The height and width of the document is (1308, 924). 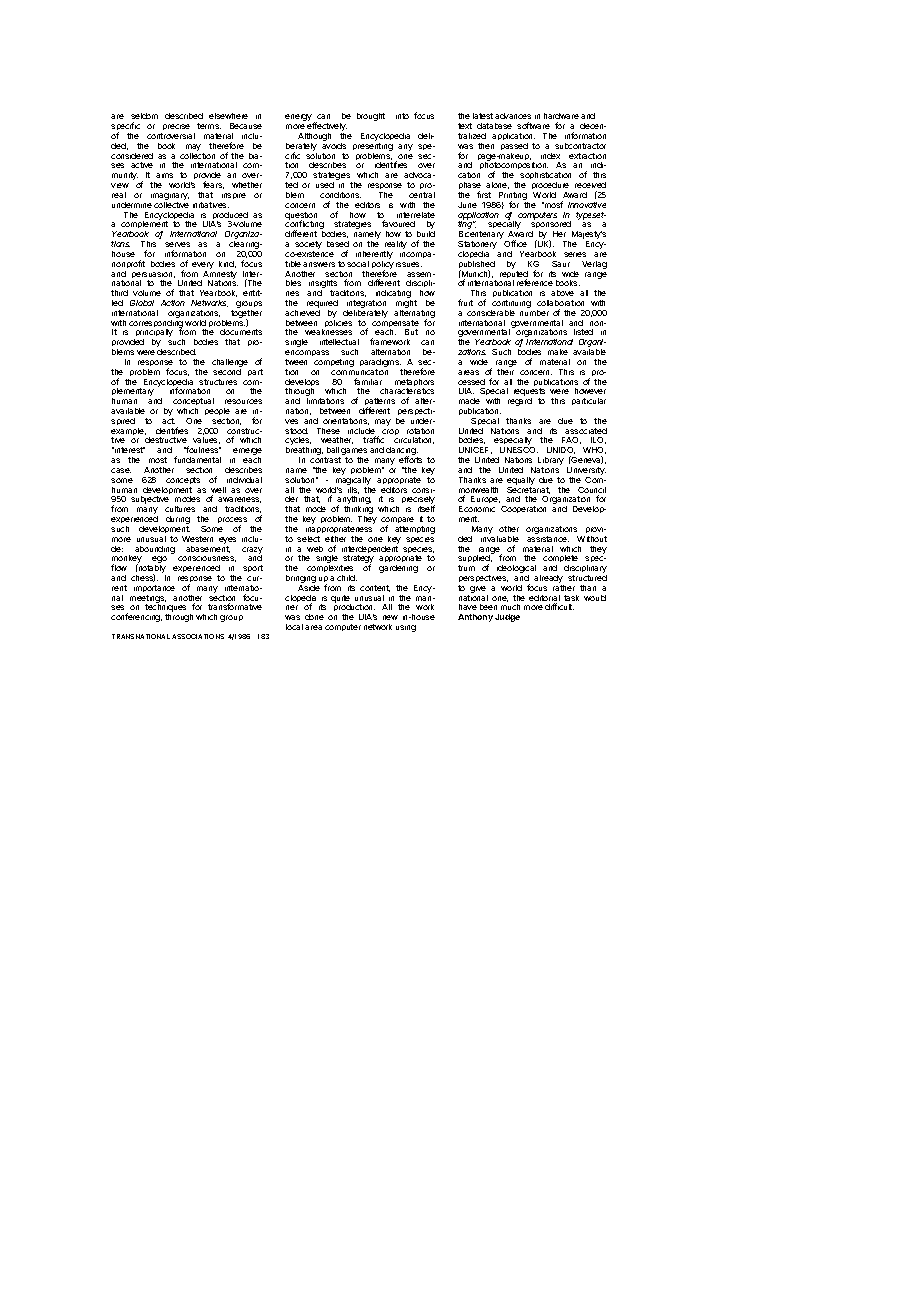 What do you see at coordinates (136, 617) in the document?
I see `conferencing` at bounding box center [136, 617].
